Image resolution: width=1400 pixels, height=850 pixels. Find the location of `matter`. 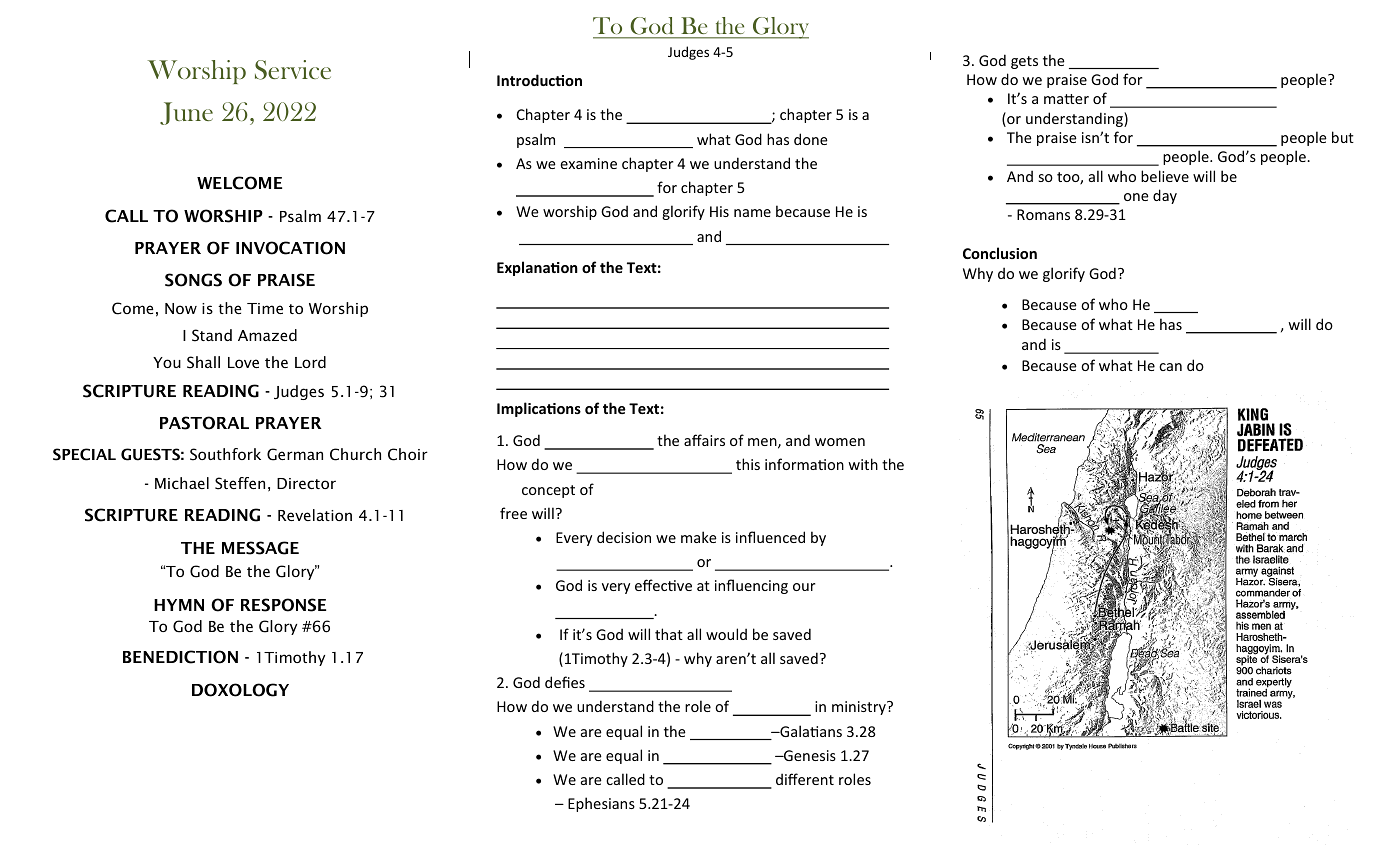

matter is located at coordinates (1066, 99).
